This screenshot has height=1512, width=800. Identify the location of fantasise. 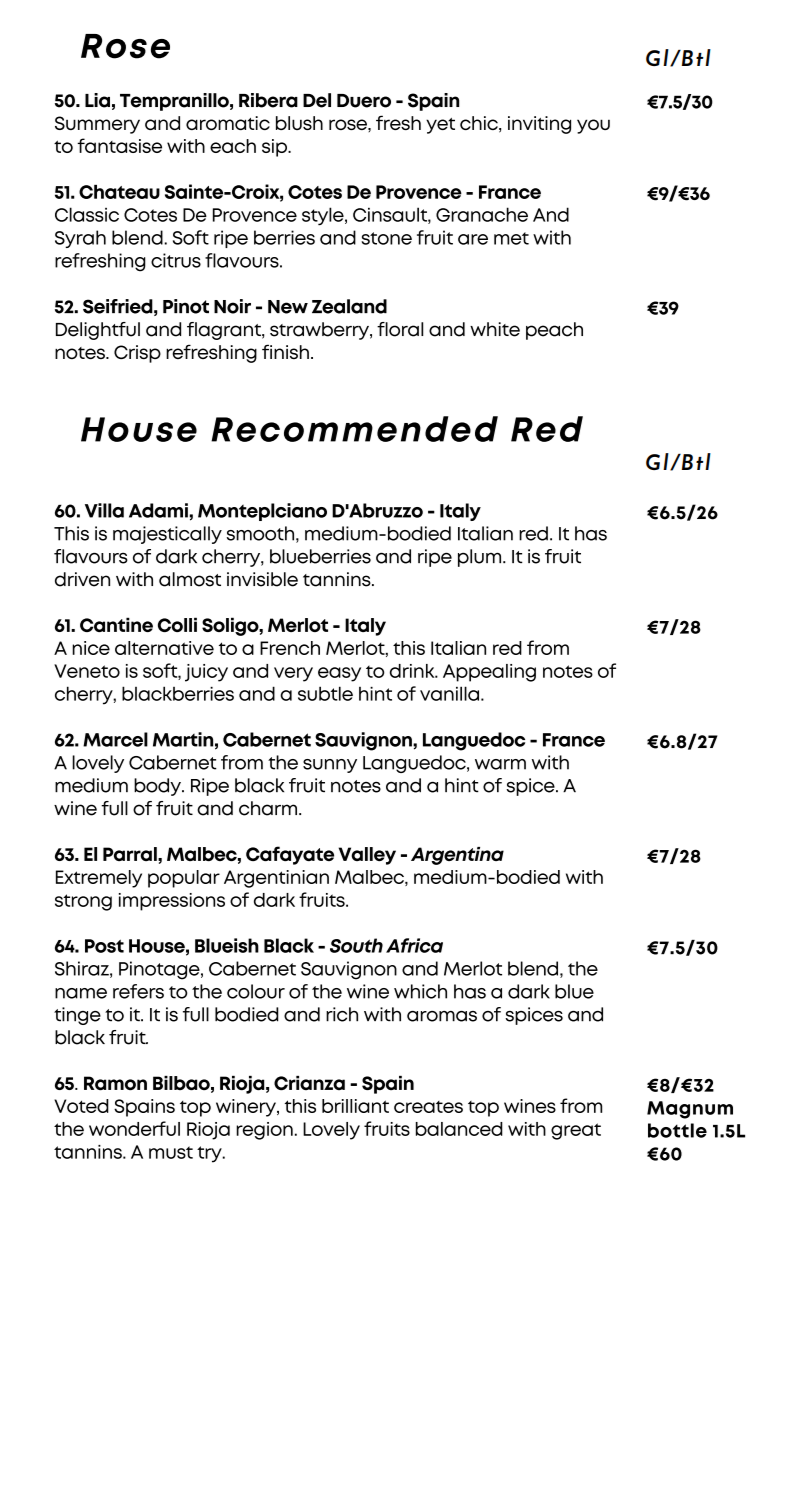
(119, 145).
